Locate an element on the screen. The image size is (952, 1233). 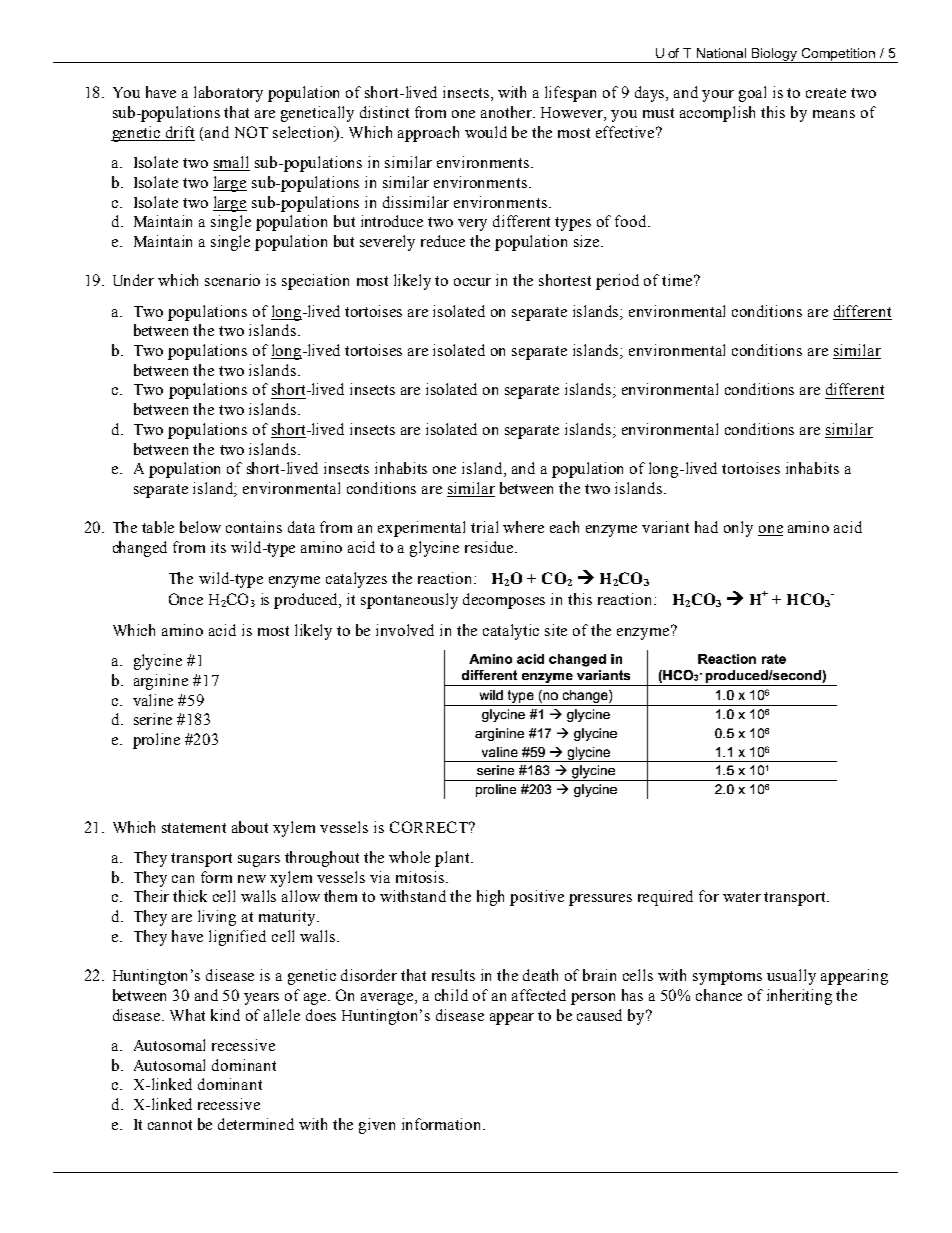
another is located at coordinates (508, 112).
